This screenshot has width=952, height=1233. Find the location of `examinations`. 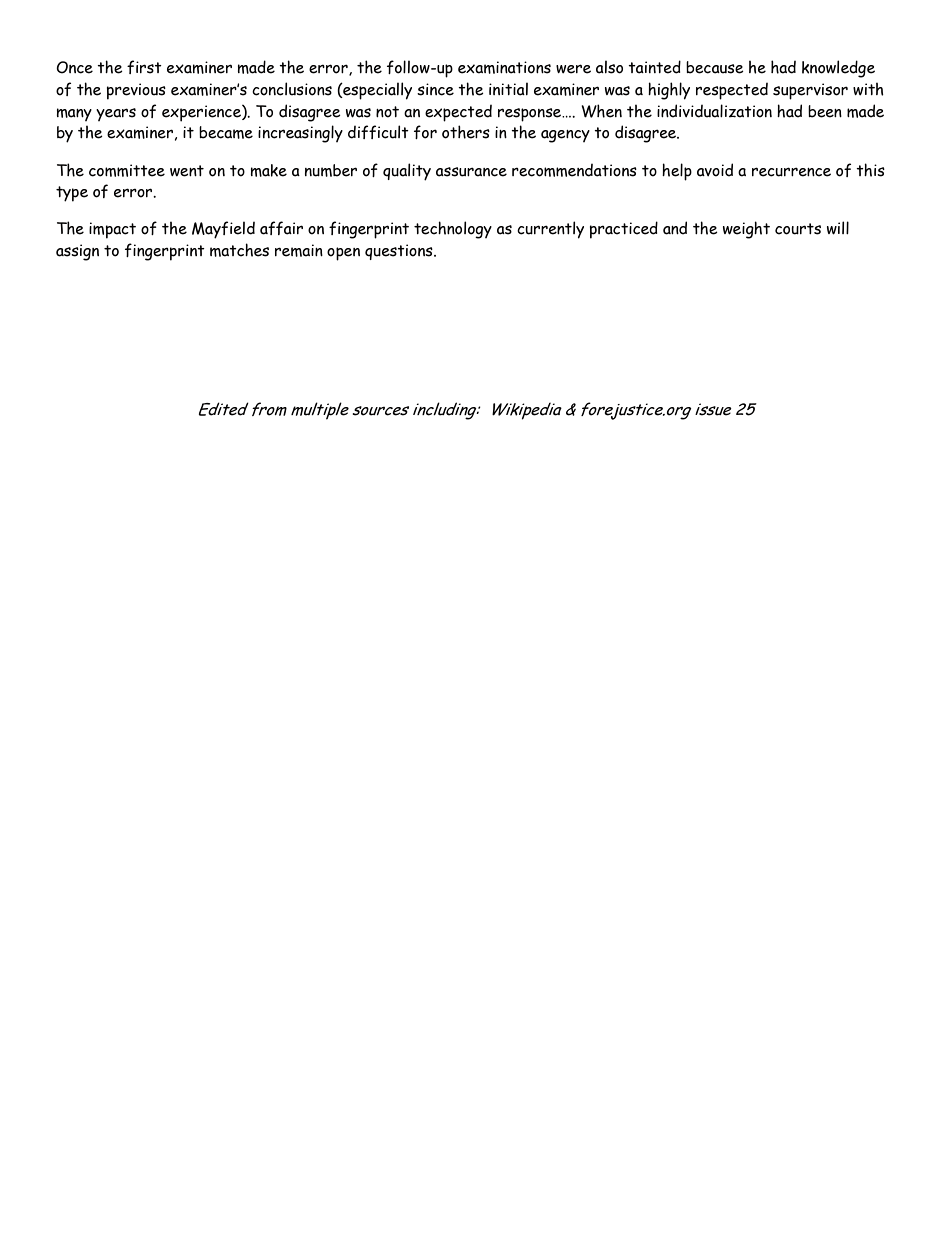

examinations is located at coordinates (504, 67).
